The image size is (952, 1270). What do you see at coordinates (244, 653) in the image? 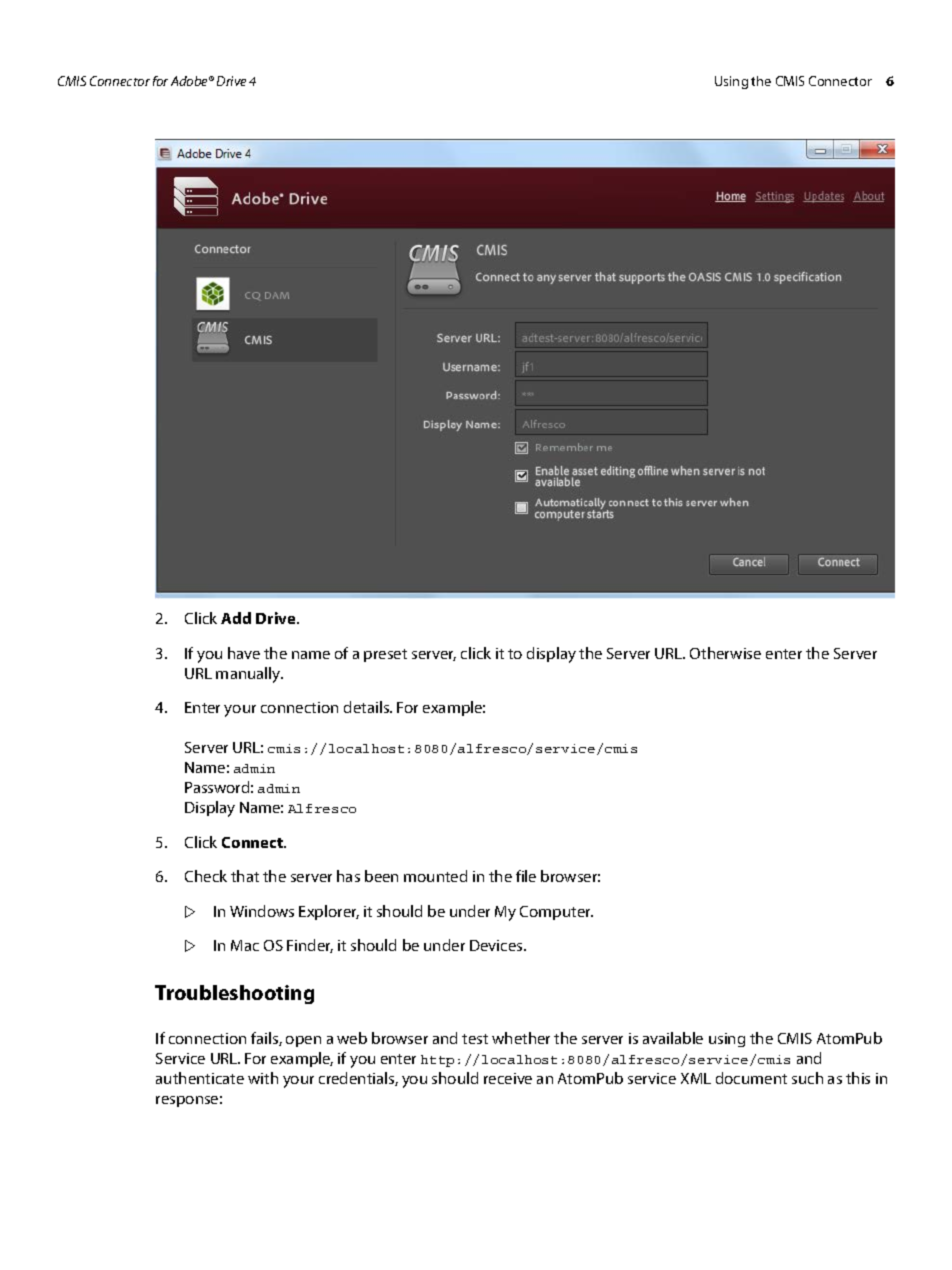
I see `have` at bounding box center [244, 653].
